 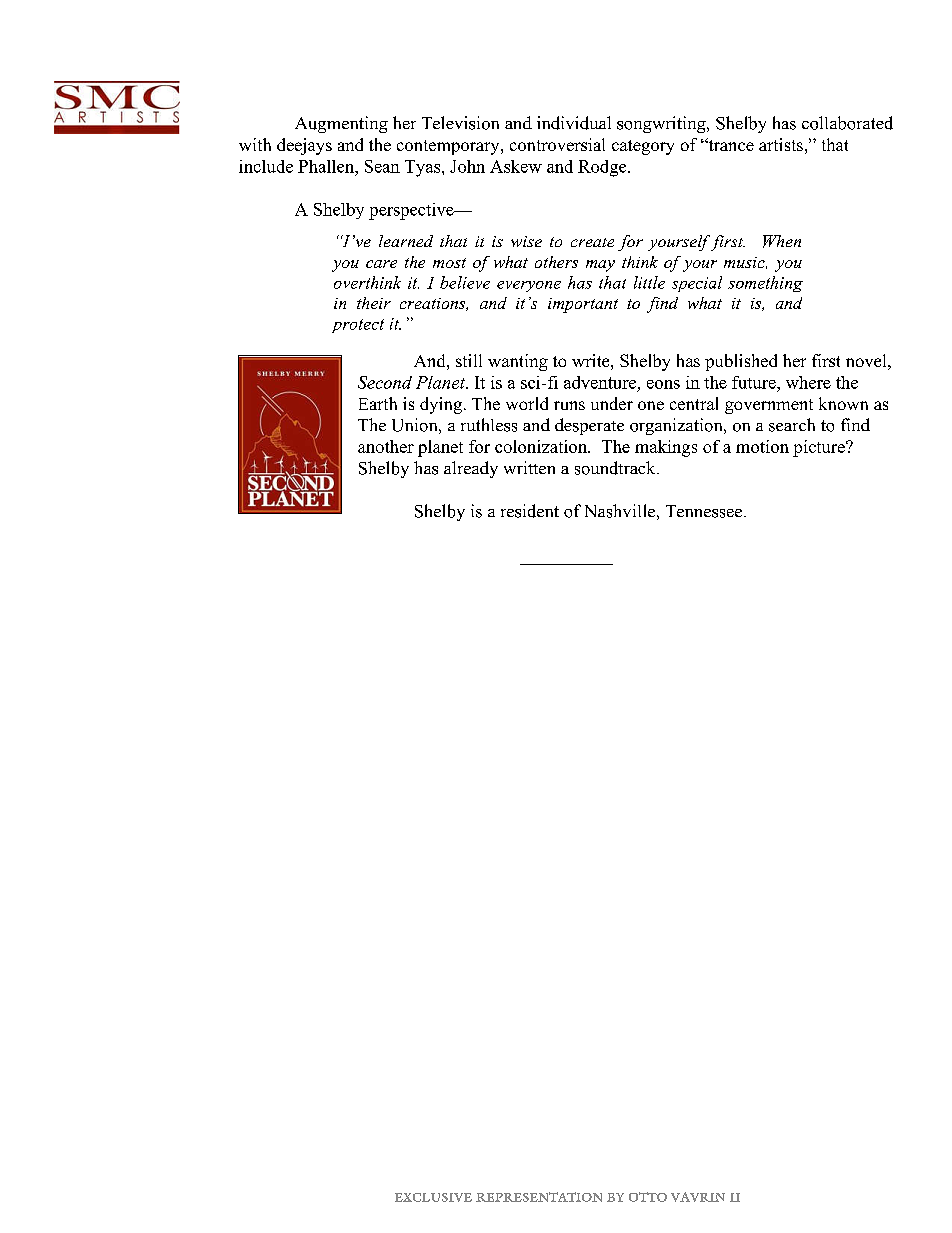 I want to click on OTTO, so click(x=648, y=1197).
